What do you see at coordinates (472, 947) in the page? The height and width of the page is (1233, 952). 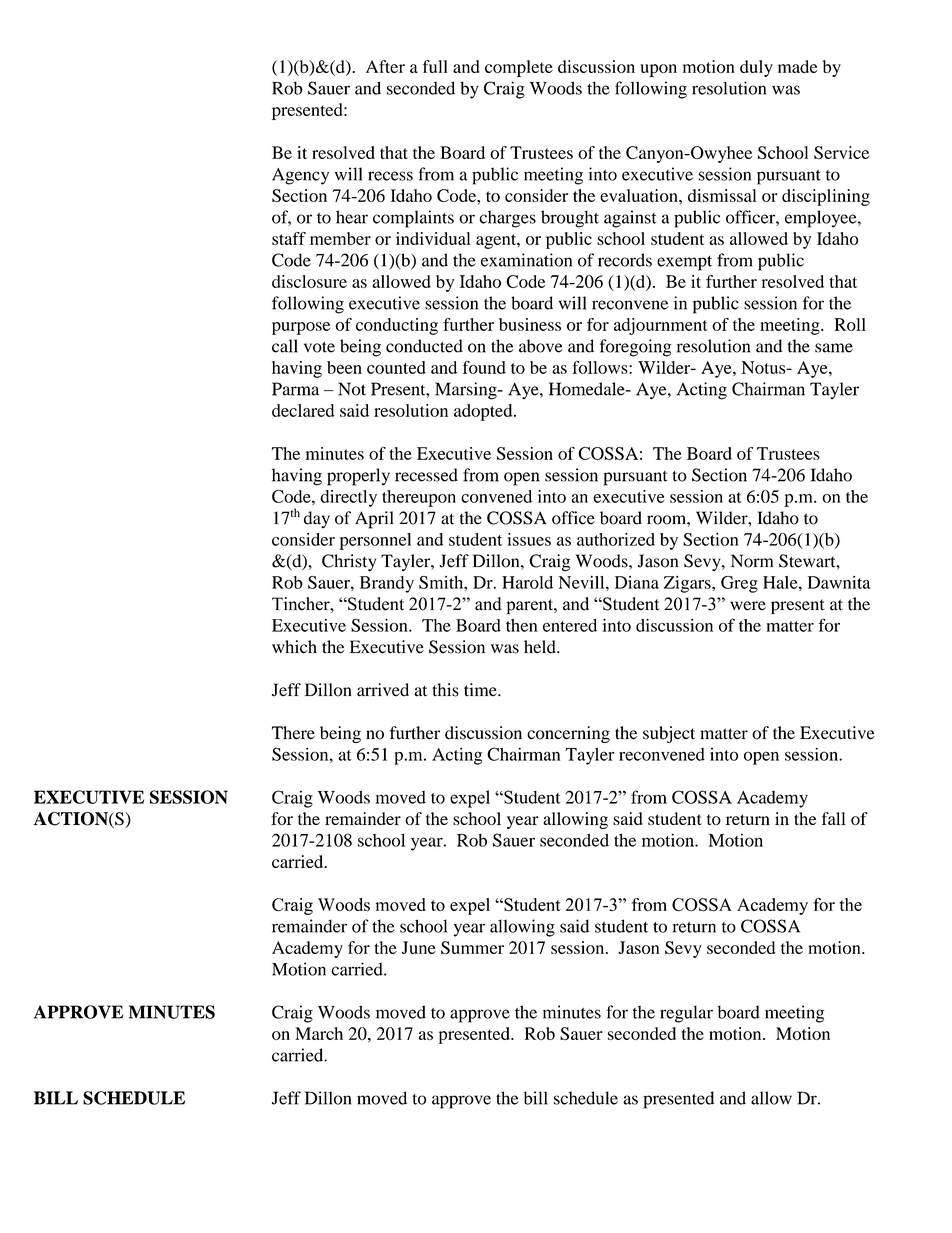 I see `Summer` at bounding box center [472, 947].
